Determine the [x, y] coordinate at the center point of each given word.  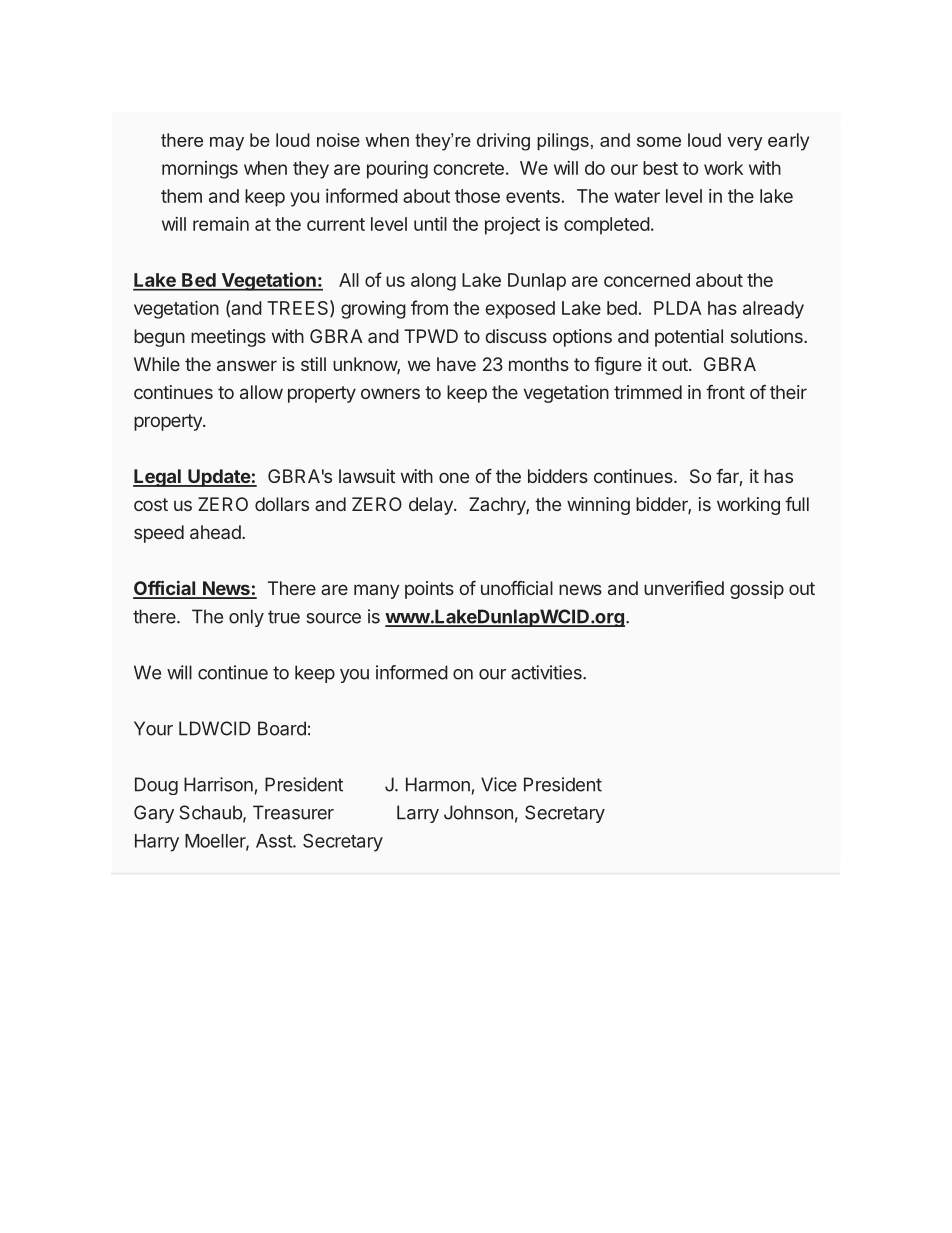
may [227, 144]
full [797, 504]
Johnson [478, 812]
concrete [468, 168]
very [745, 144]
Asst [275, 841]
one [454, 477]
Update [219, 478]
